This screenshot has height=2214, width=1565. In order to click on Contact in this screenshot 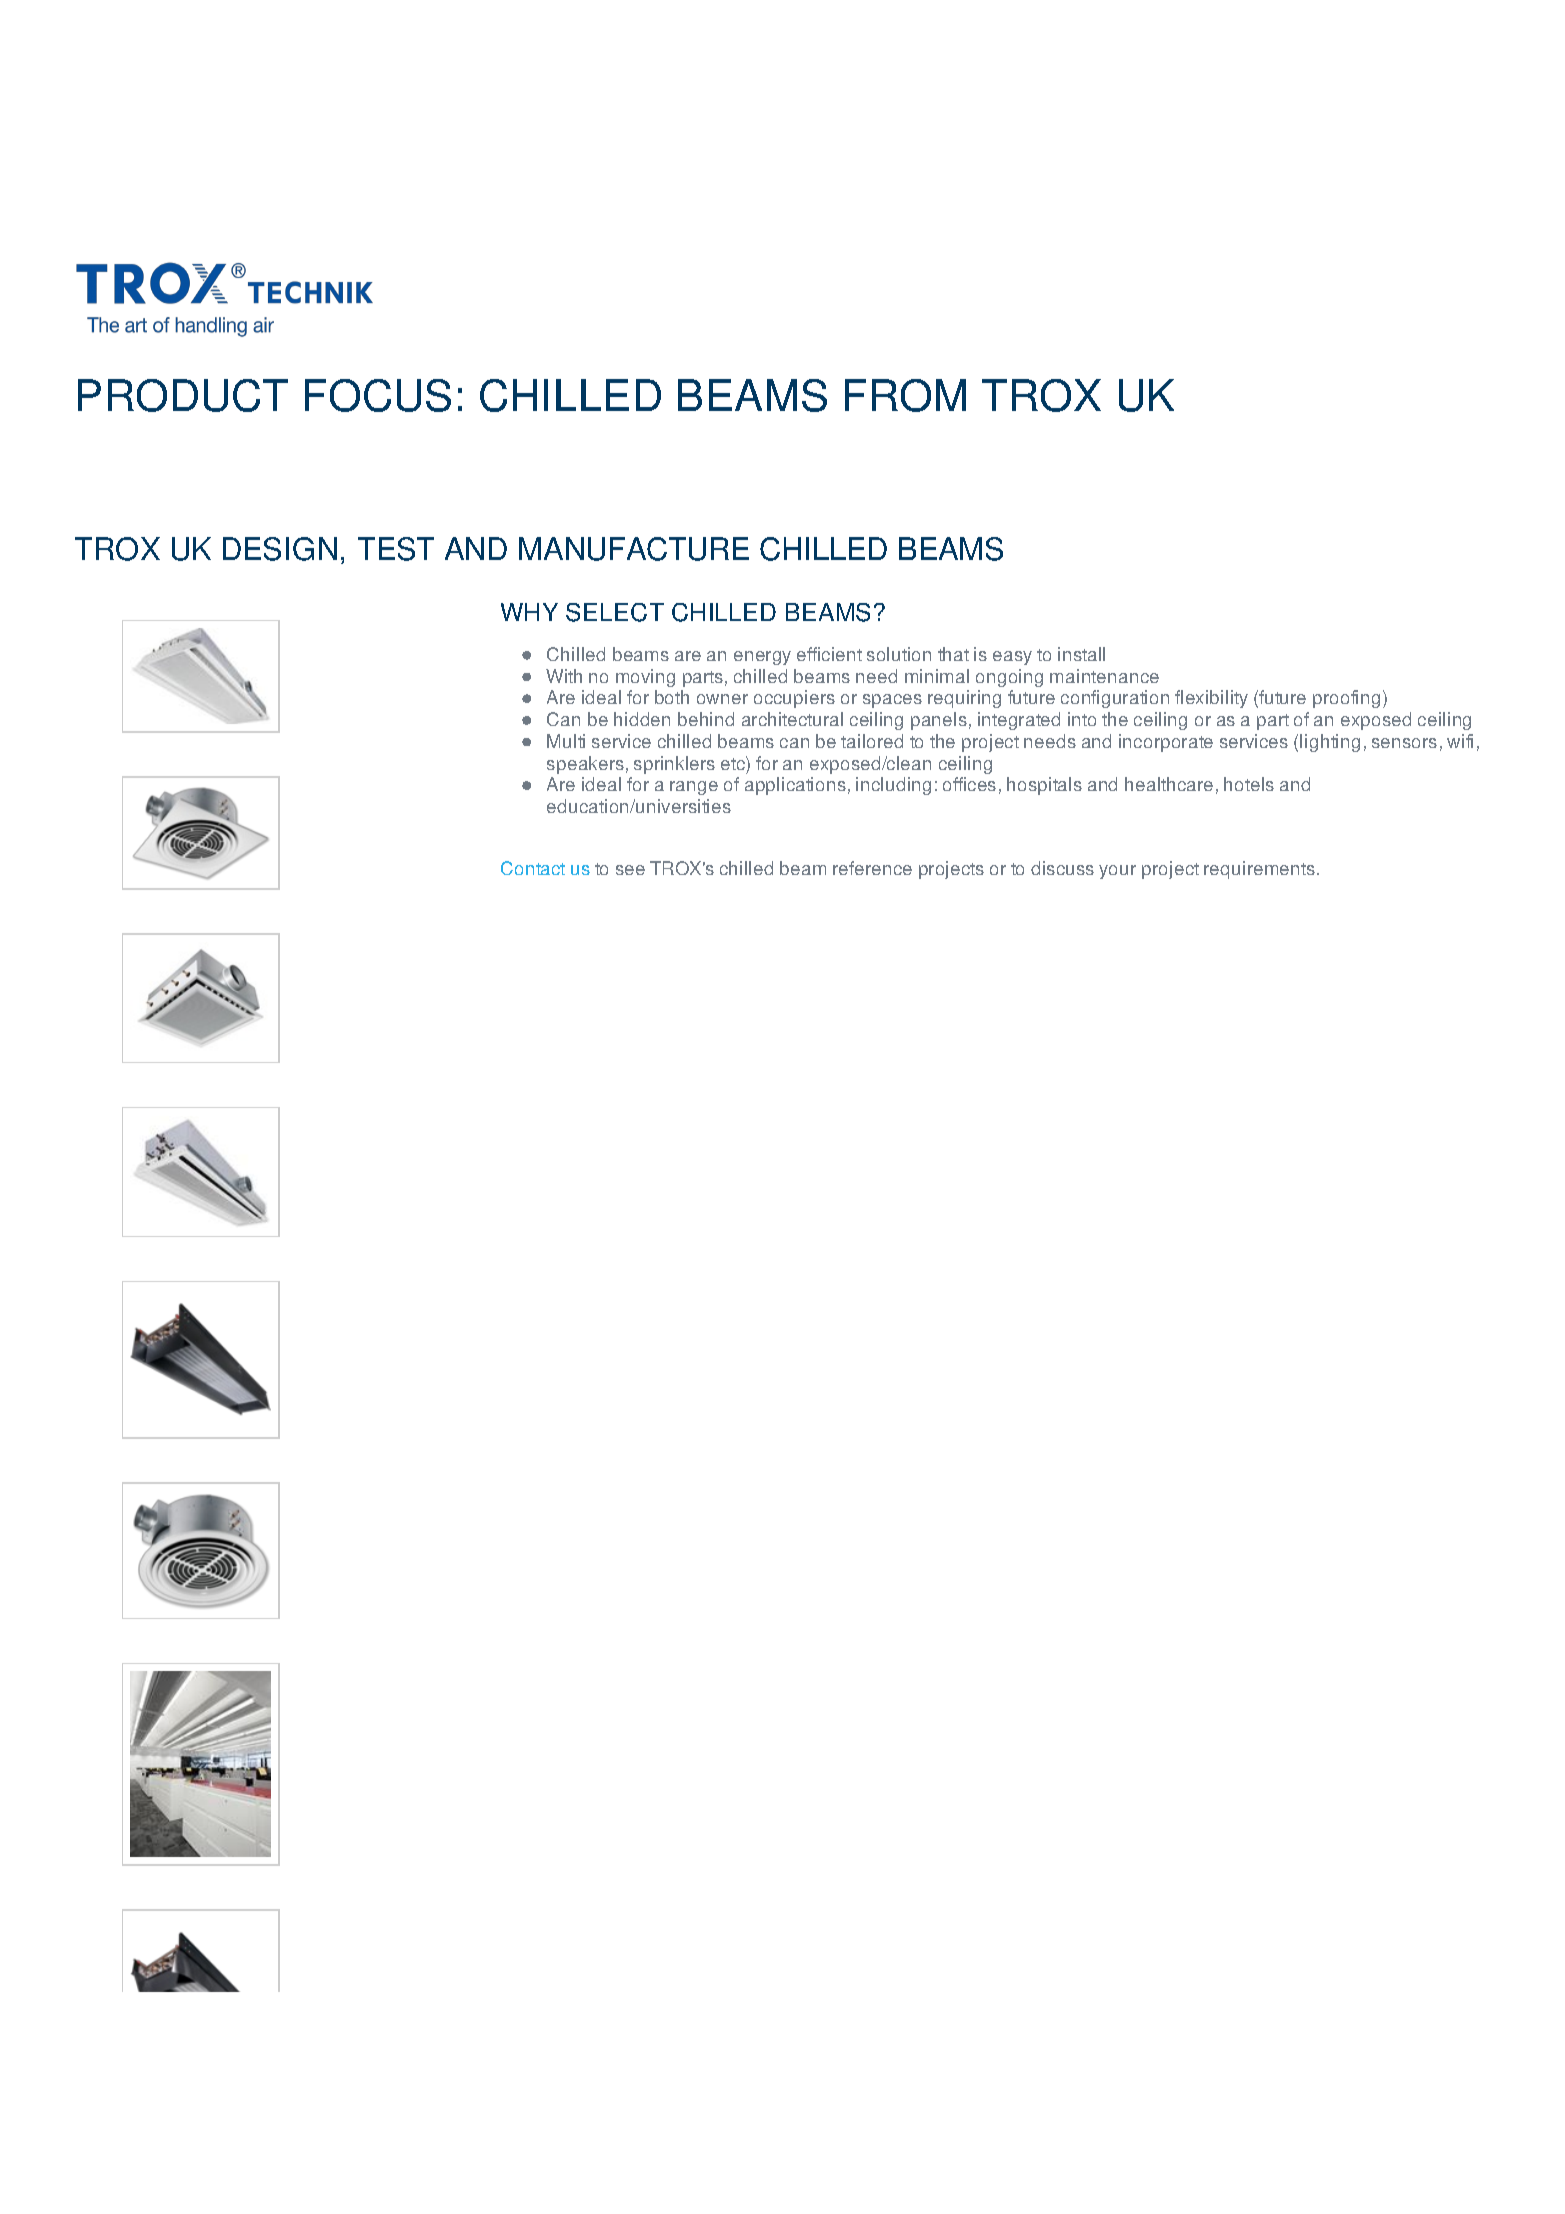, I will do `click(533, 868)`.
